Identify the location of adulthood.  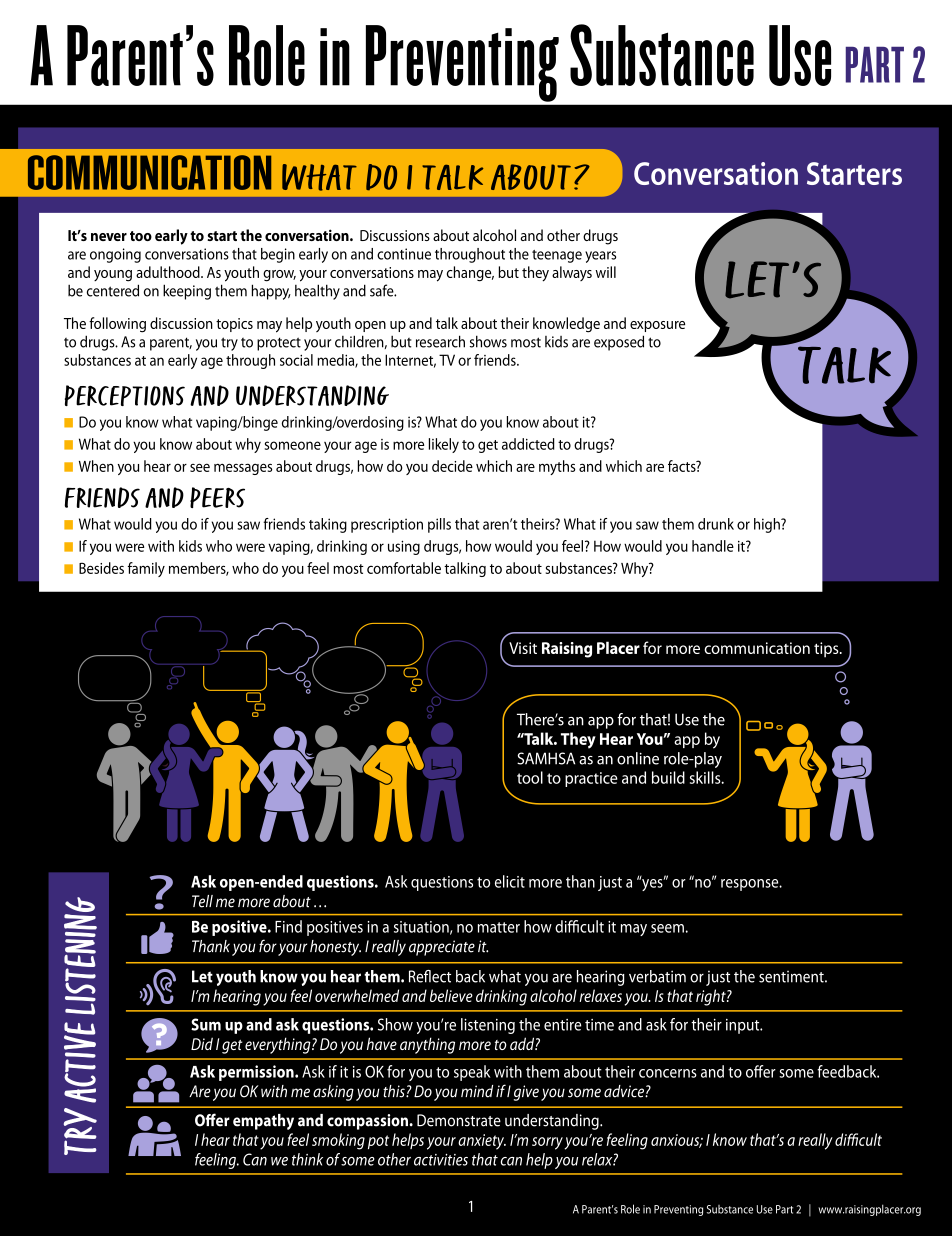
(169, 272).
